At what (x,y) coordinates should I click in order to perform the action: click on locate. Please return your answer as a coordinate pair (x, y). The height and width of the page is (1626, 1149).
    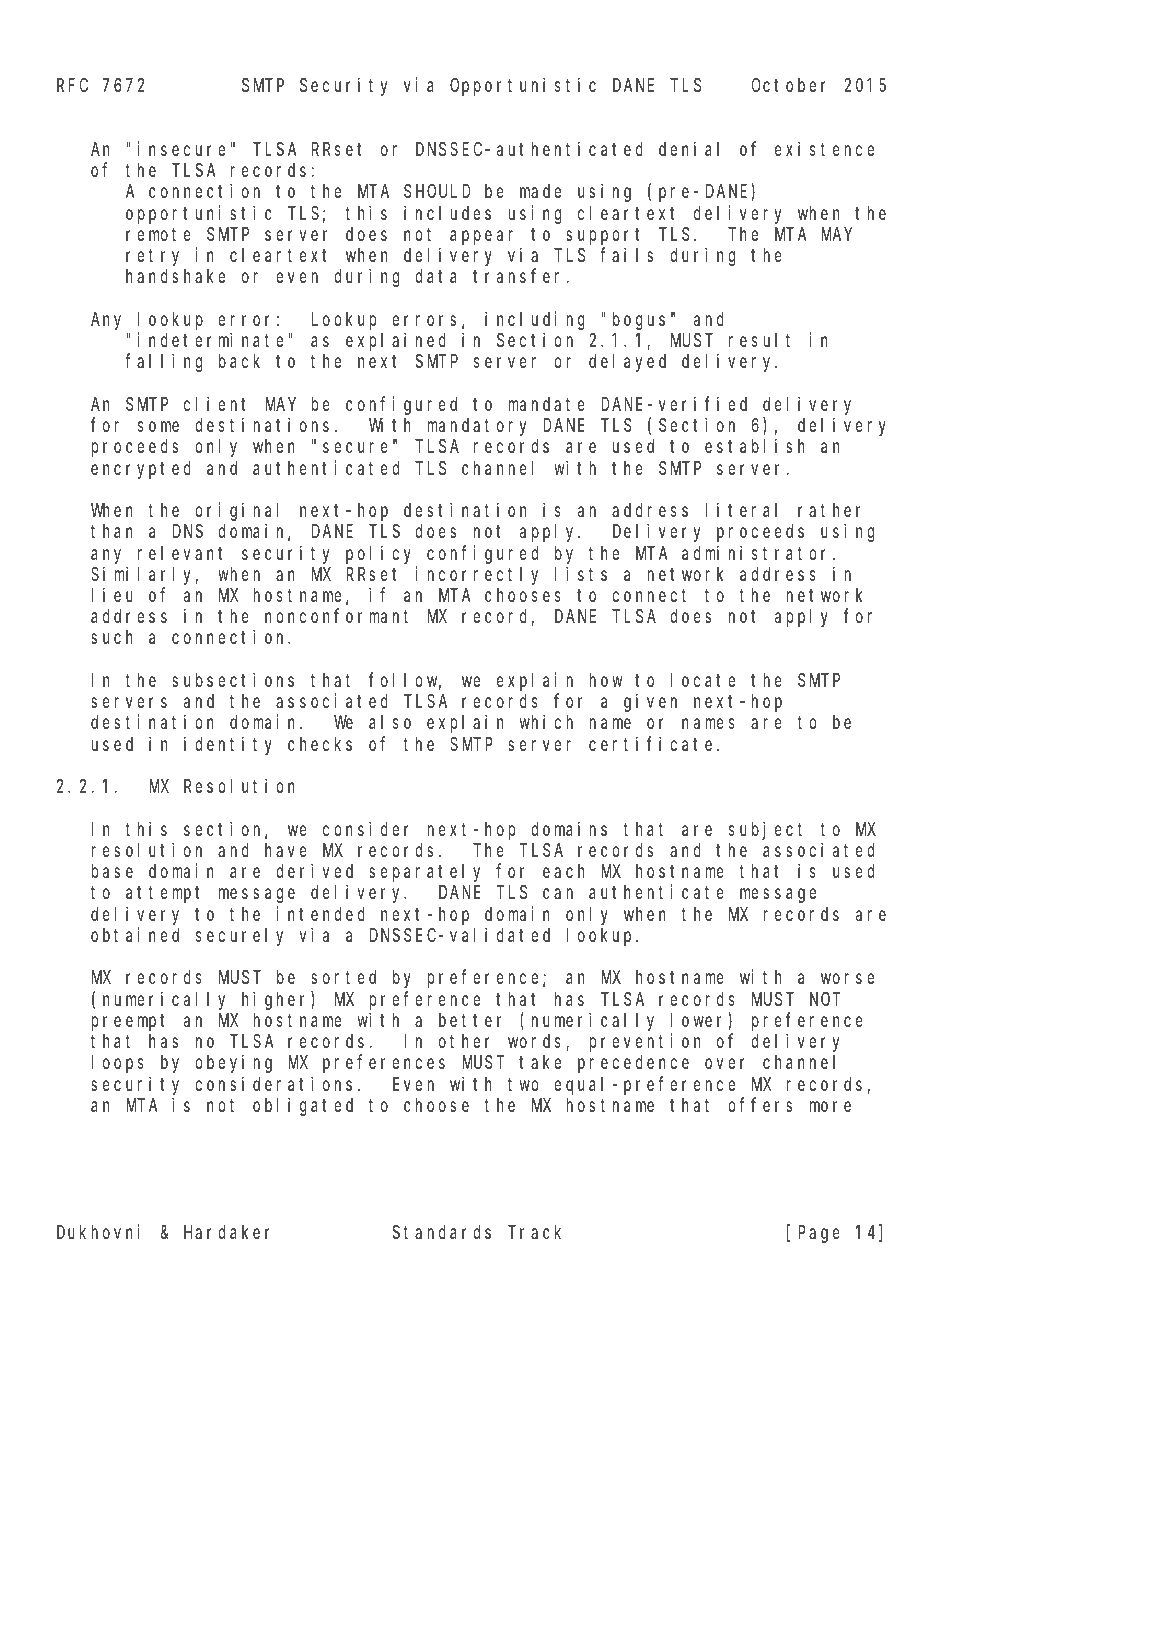
    Looking at the image, I should click on (703, 680).
